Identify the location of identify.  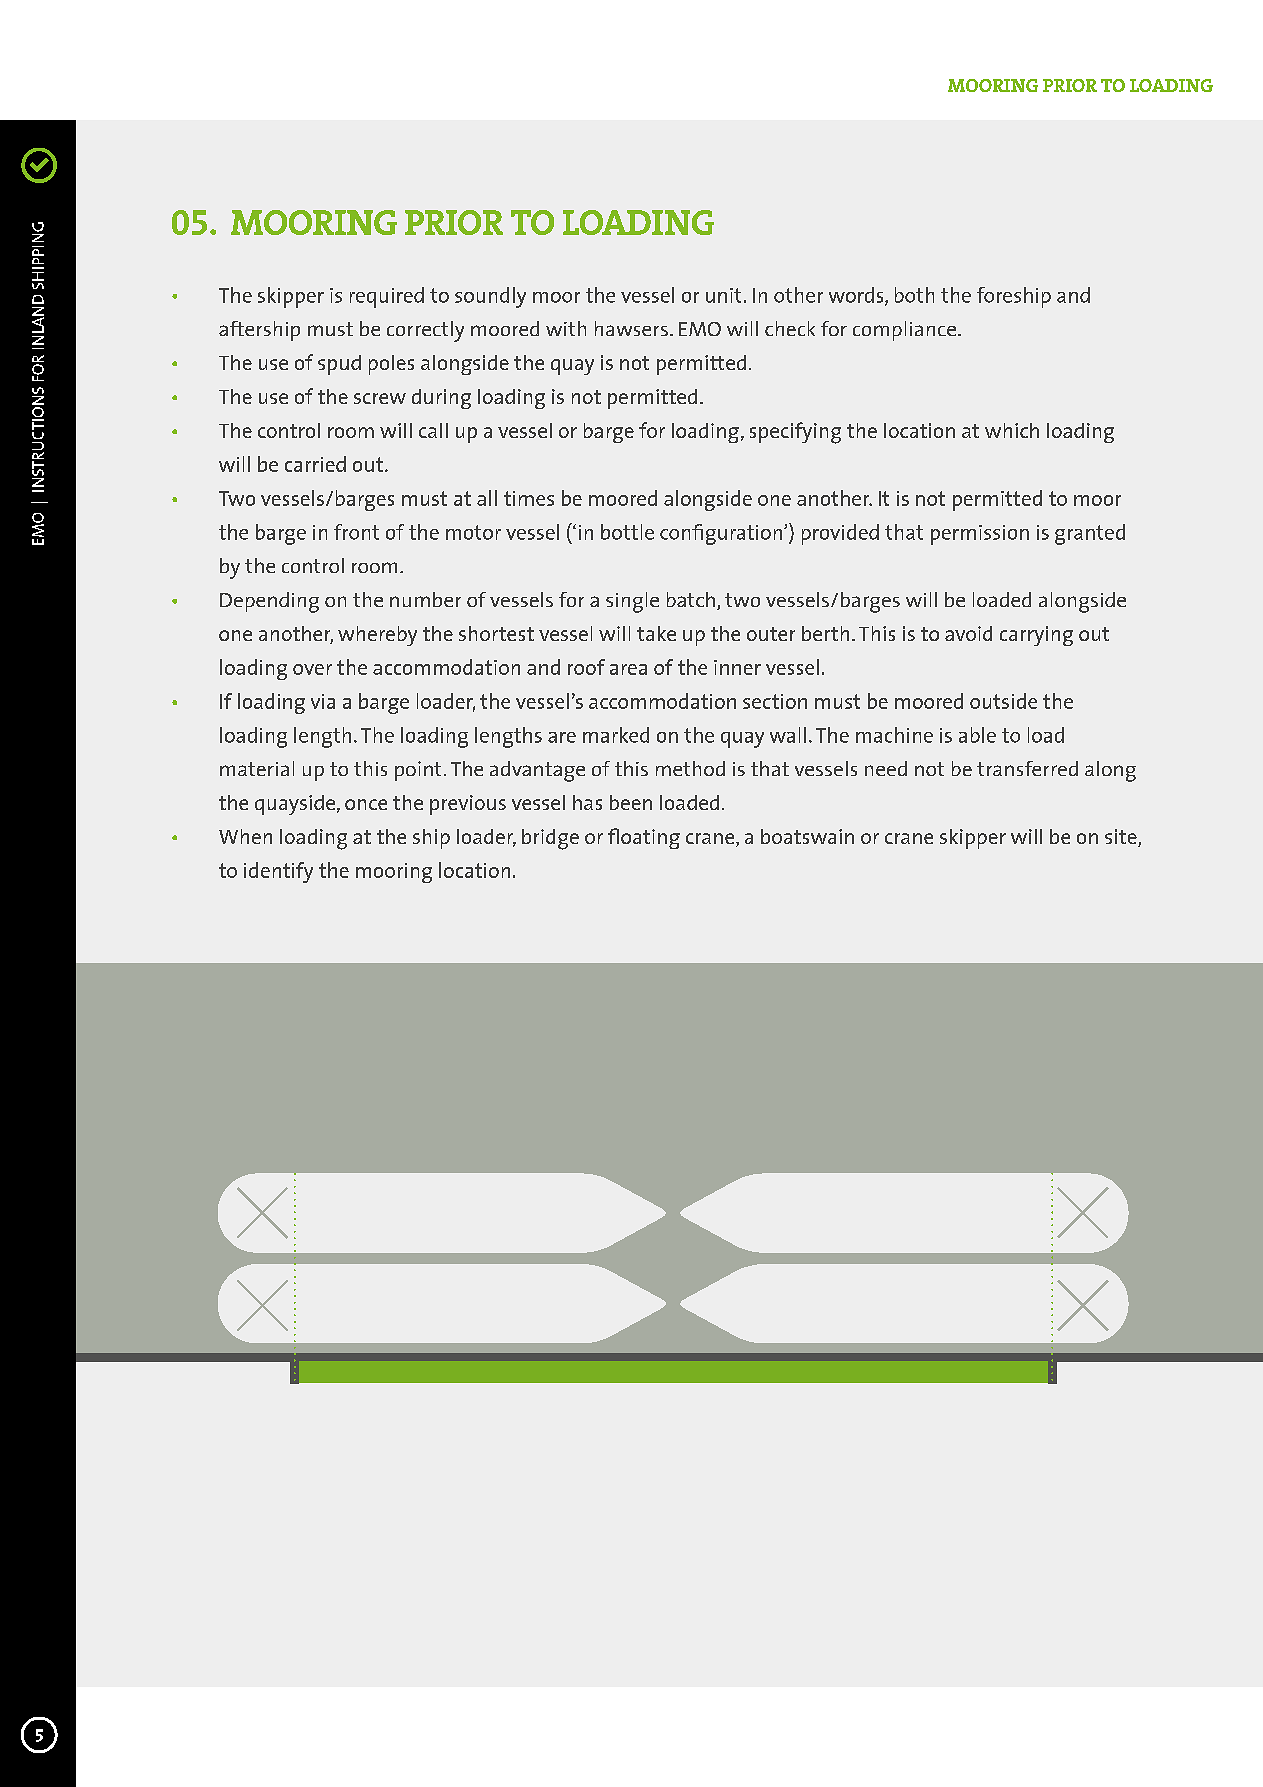
(278, 872).
